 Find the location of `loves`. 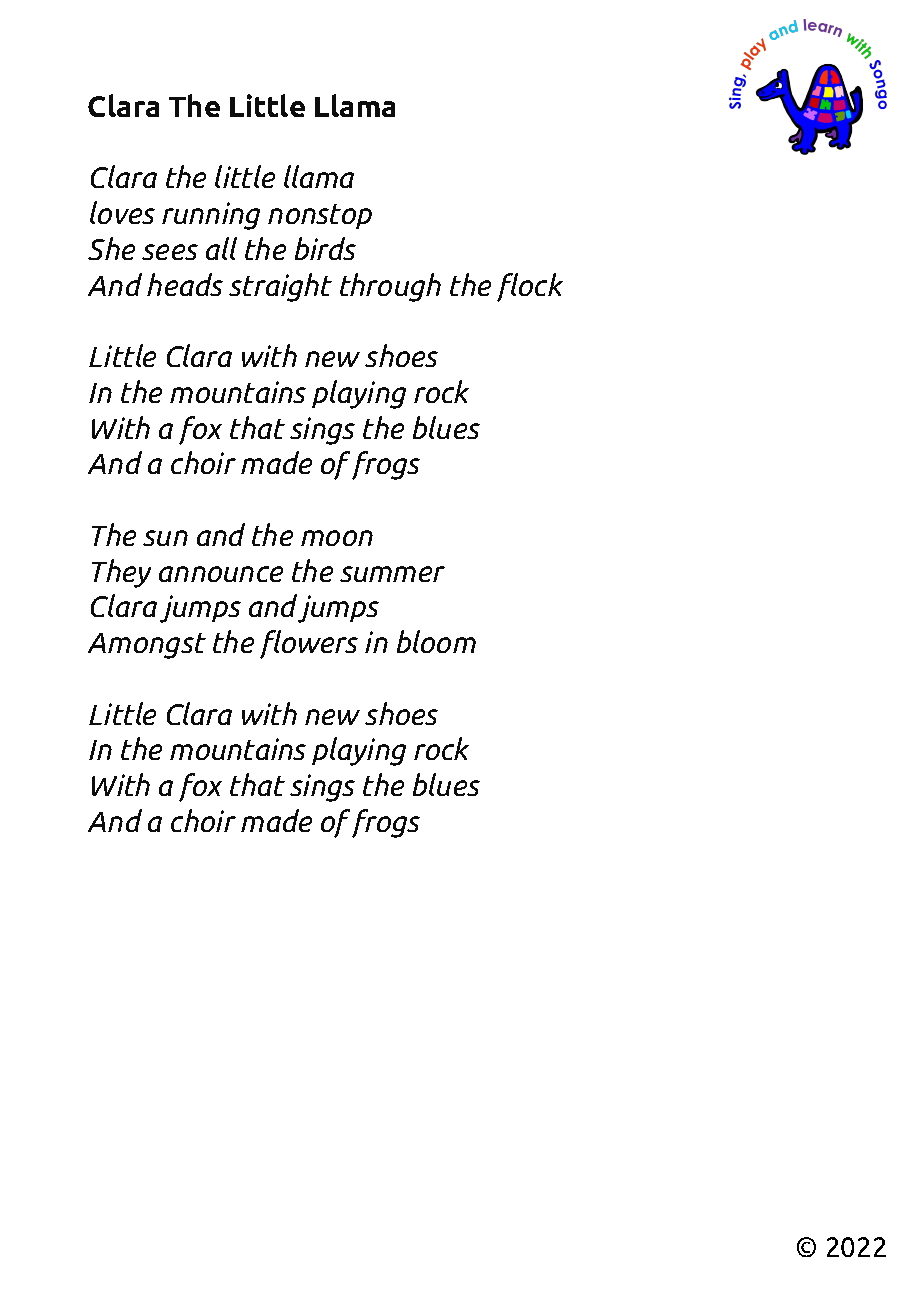

loves is located at coordinates (122, 212).
